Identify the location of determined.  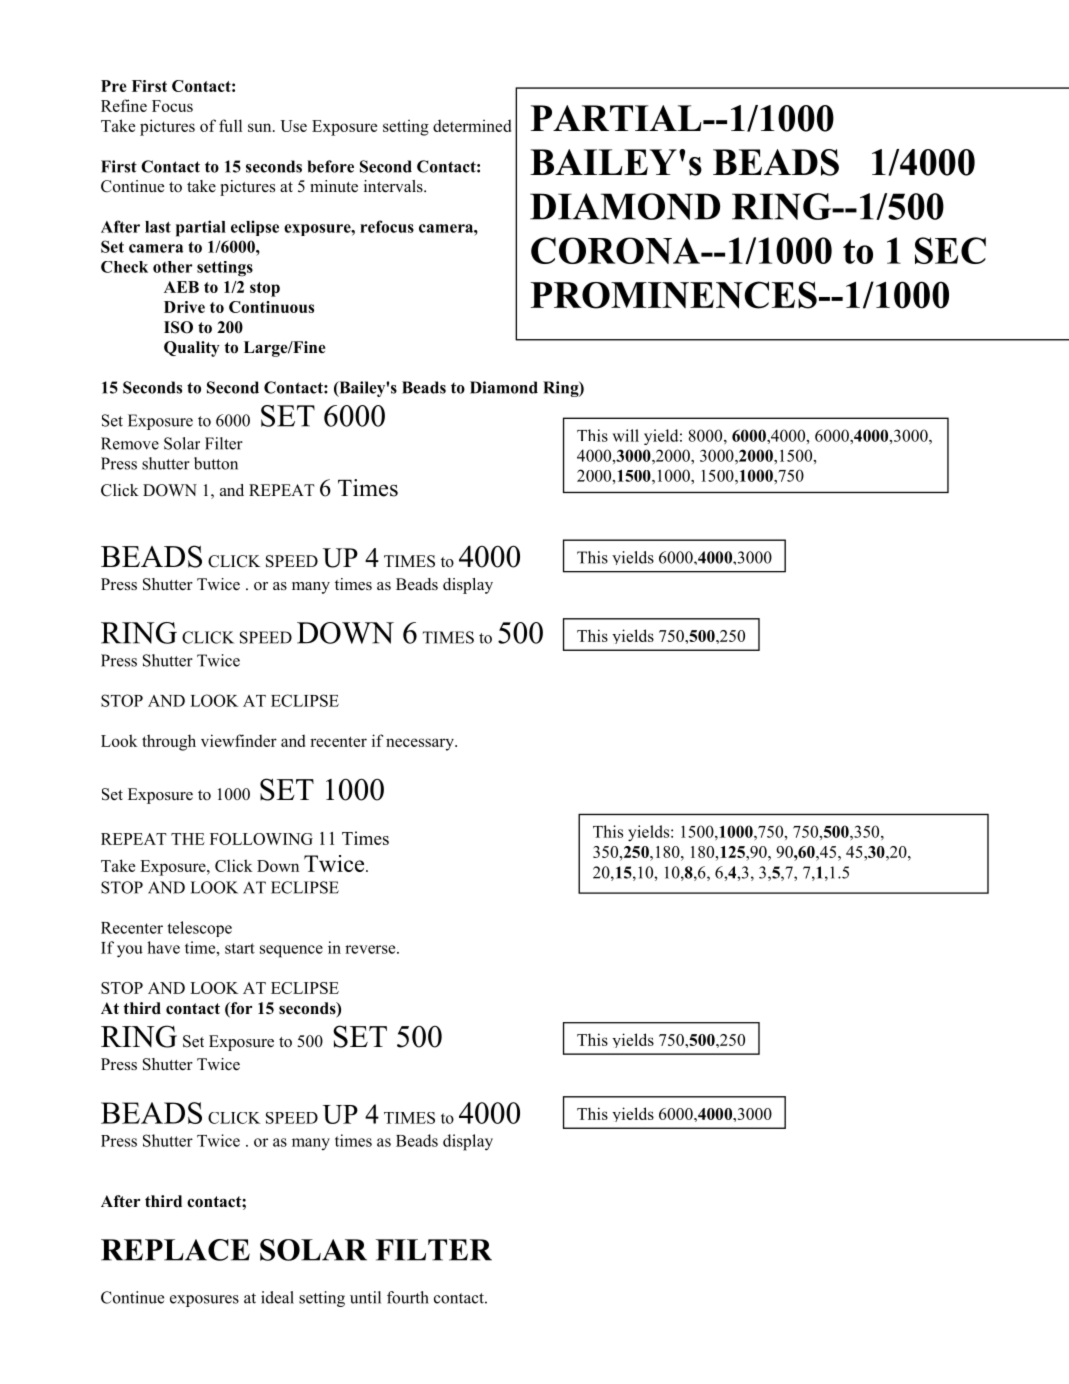
(472, 125).
